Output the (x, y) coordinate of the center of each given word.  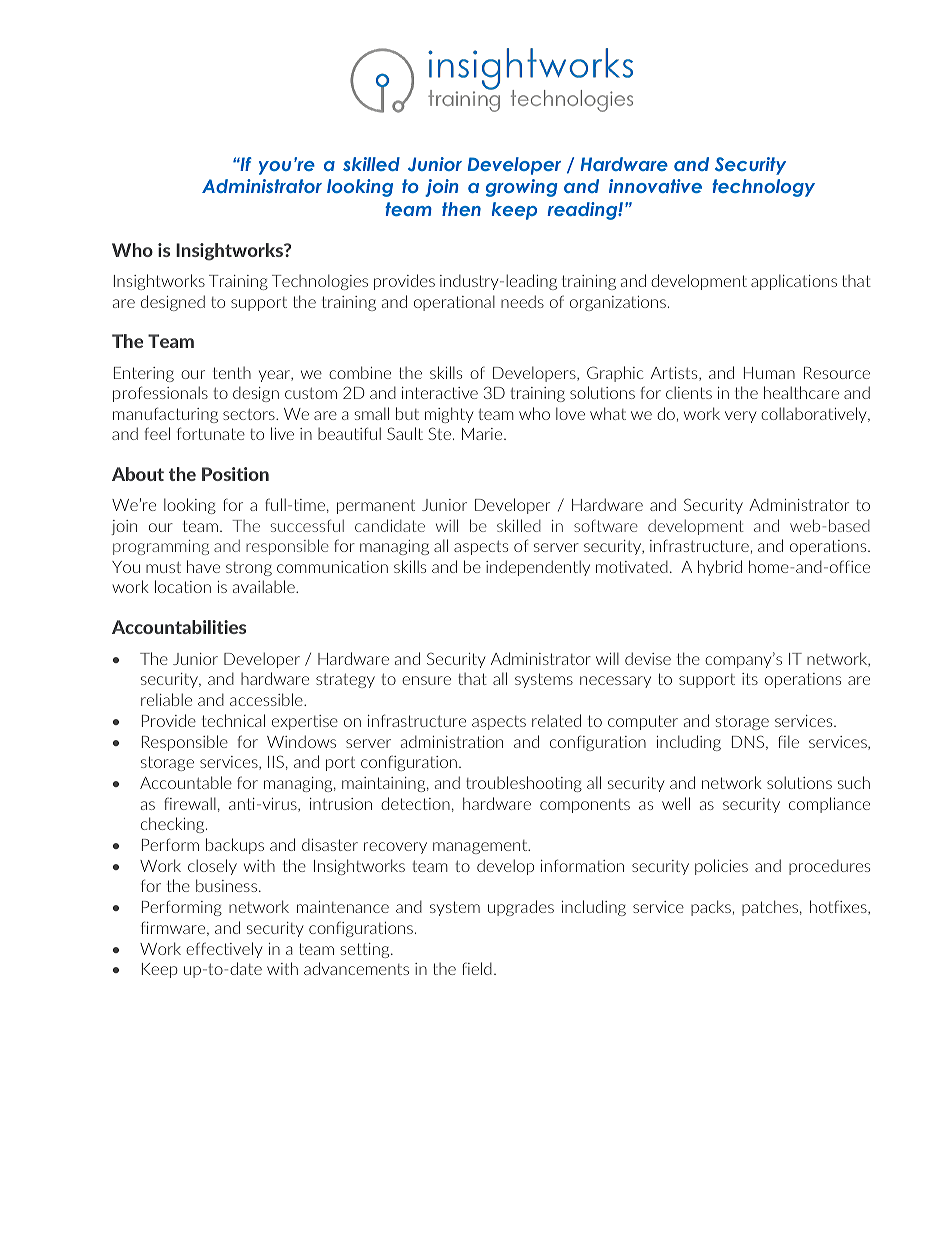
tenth (232, 373)
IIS (276, 761)
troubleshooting (524, 784)
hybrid (720, 568)
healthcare (801, 392)
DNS (749, 742)
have (203, 566)
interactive (440, 393)
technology (763, 188)
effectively (224, 950)
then (461, 209)
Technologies (320, 282)
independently (538, 568)
